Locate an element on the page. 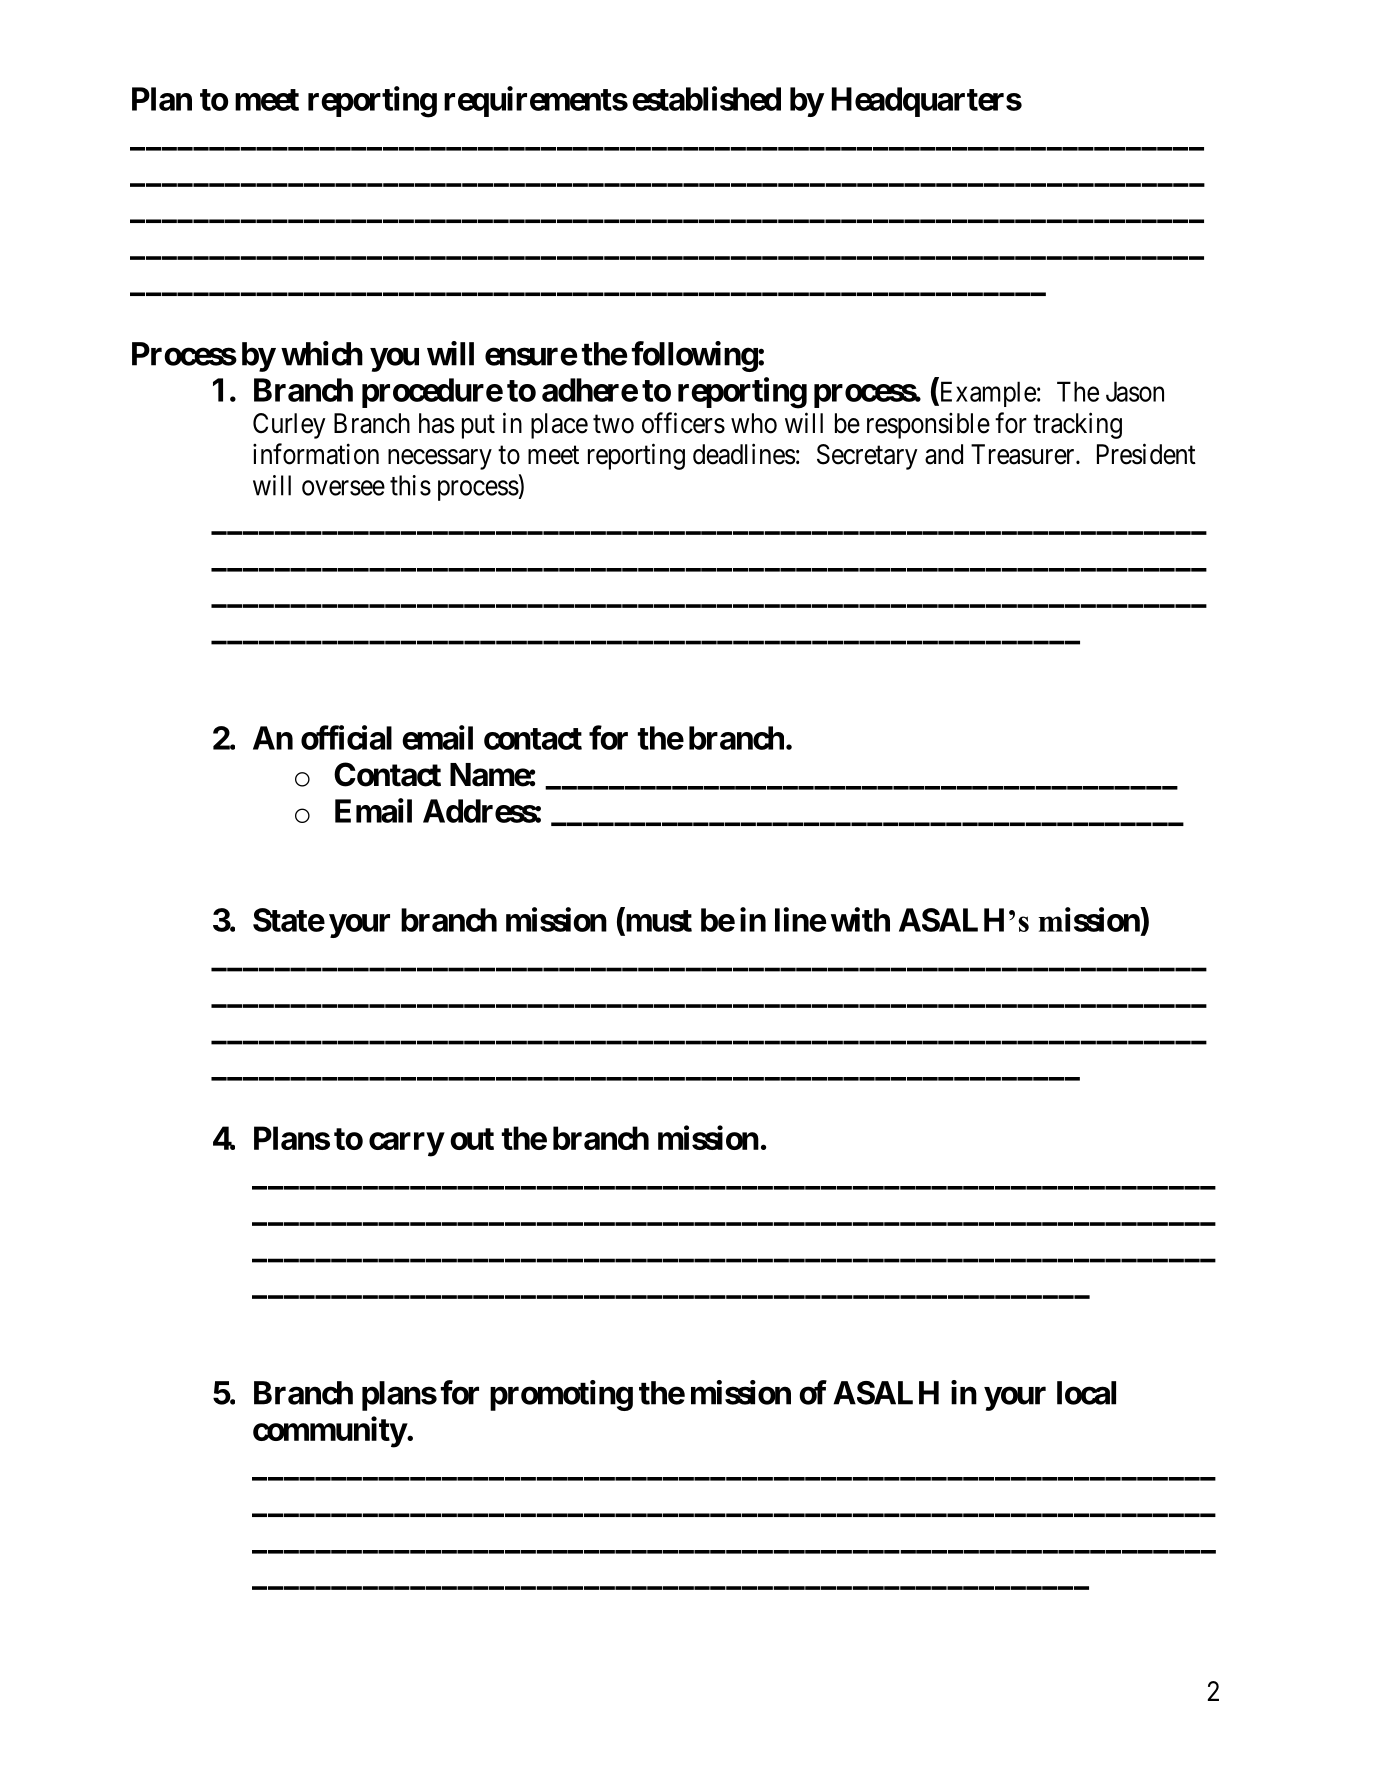  community is located at coordinates (330, 1432).
